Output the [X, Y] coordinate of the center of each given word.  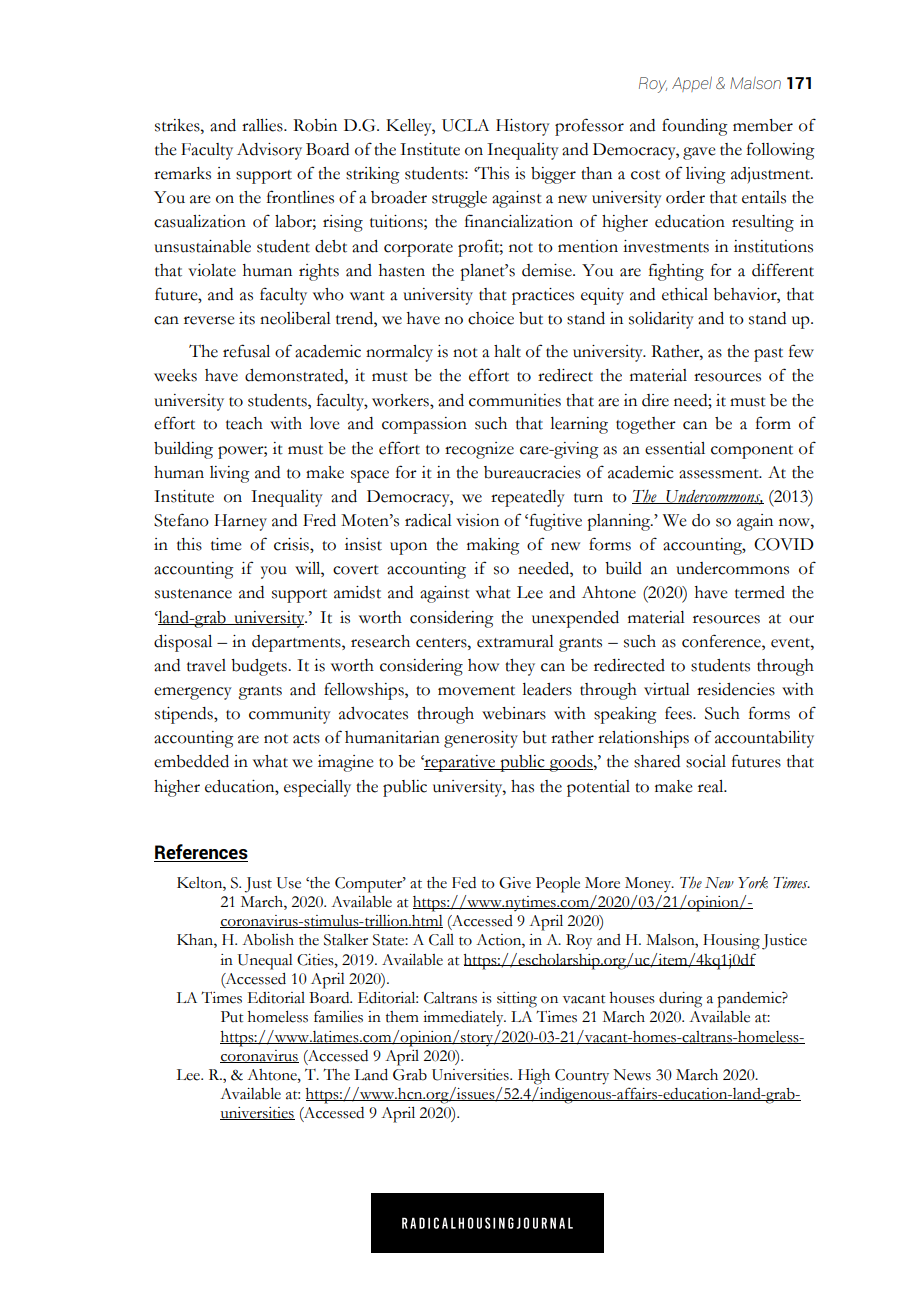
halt [507, 351]
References [201, 853]
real [712, 786]
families [338, 1016]
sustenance [193, 594]
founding [695, 127]
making [493, 546]
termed [760, 592]
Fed [464, 883]
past [768, 355]
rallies [263, 125]
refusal [246, 351]
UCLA [465, 125]
